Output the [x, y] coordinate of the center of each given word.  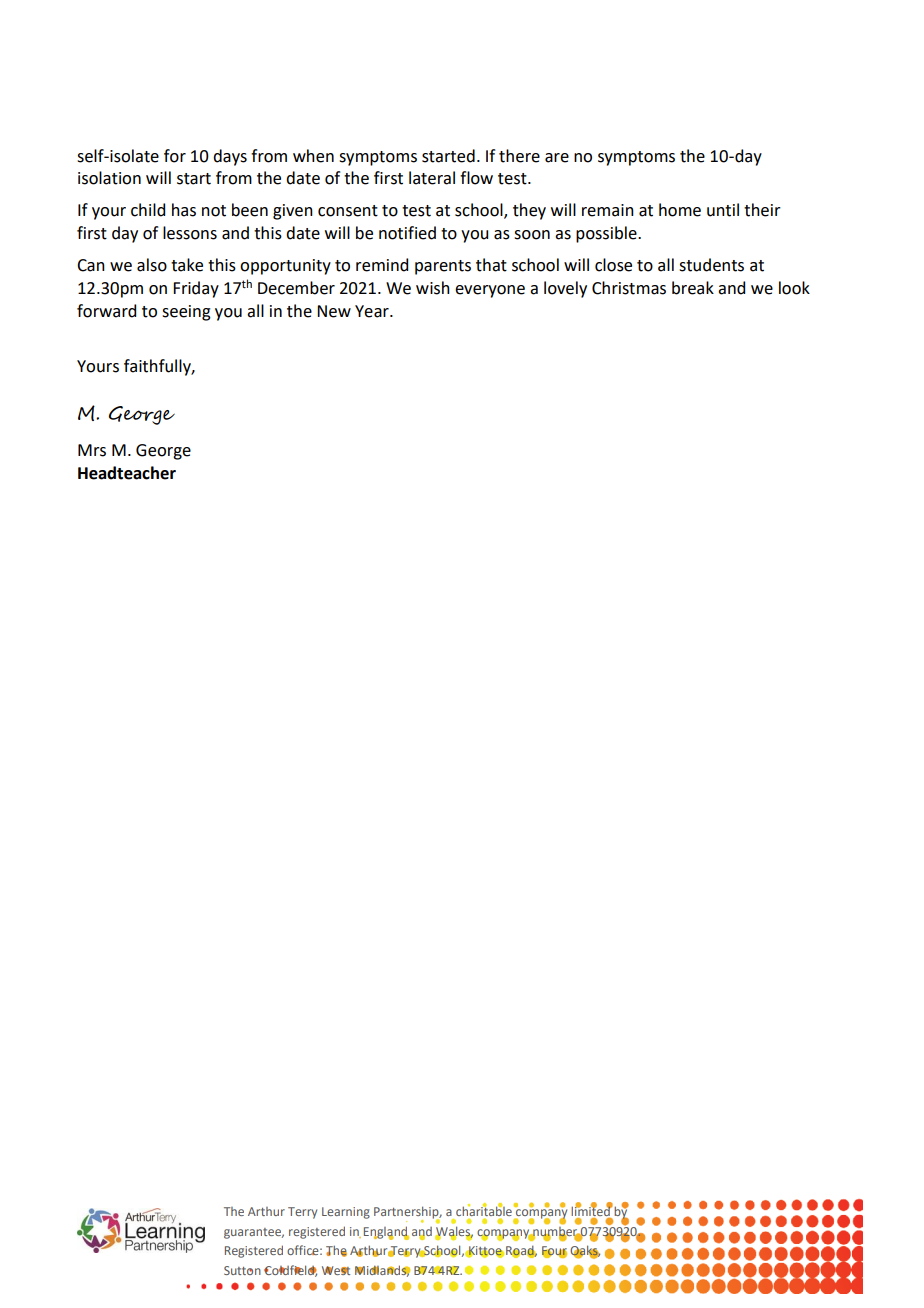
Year [373, 311]
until [723, 210]
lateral [432, 178]
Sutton [242, 1270]
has [184, 210]
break [693, 288]
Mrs [92, 450]
